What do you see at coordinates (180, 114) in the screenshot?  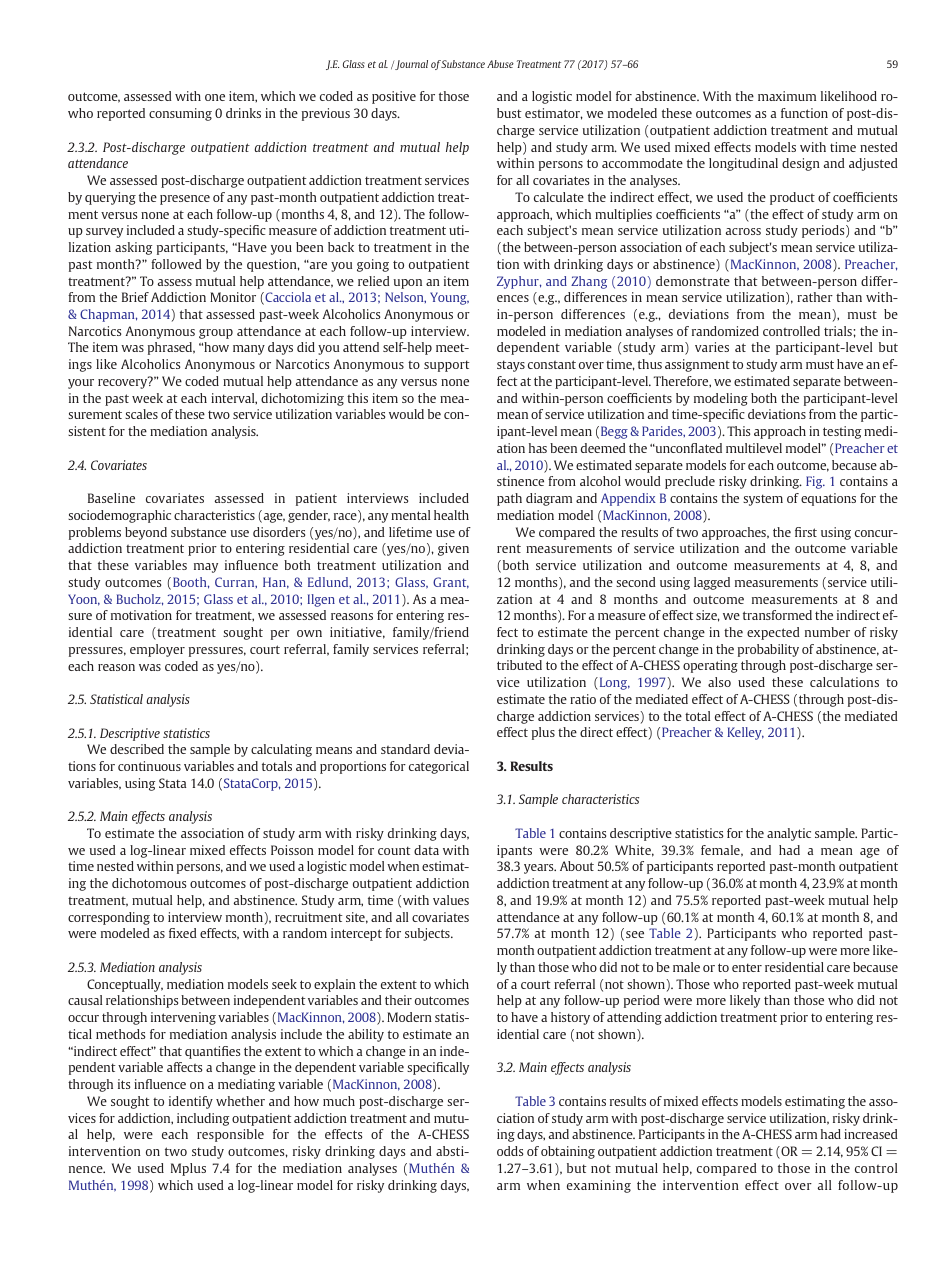 I see `consuming` at bounding box center [180, 114].
